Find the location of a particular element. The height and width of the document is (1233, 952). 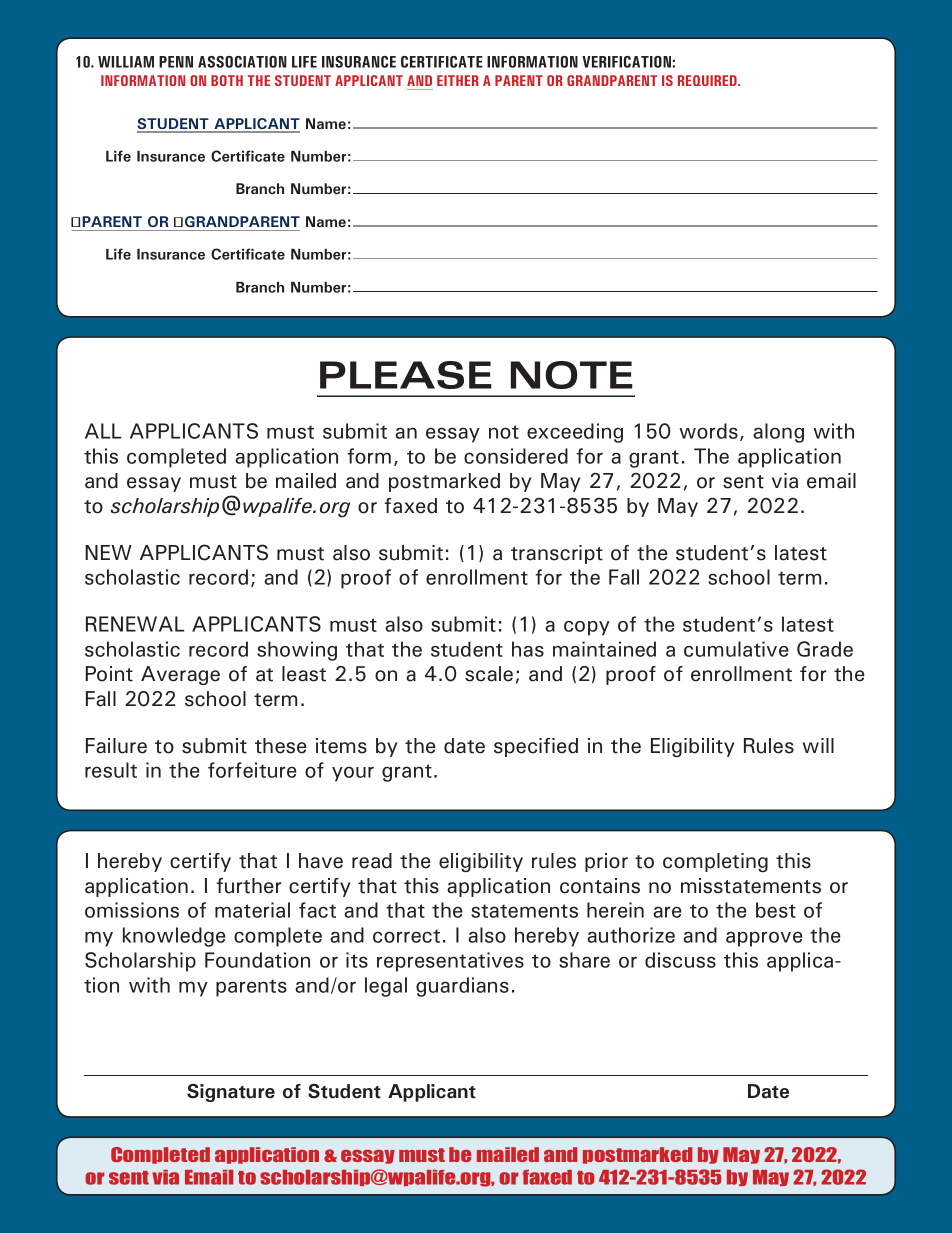

both is located at coordinates (227, 80).
